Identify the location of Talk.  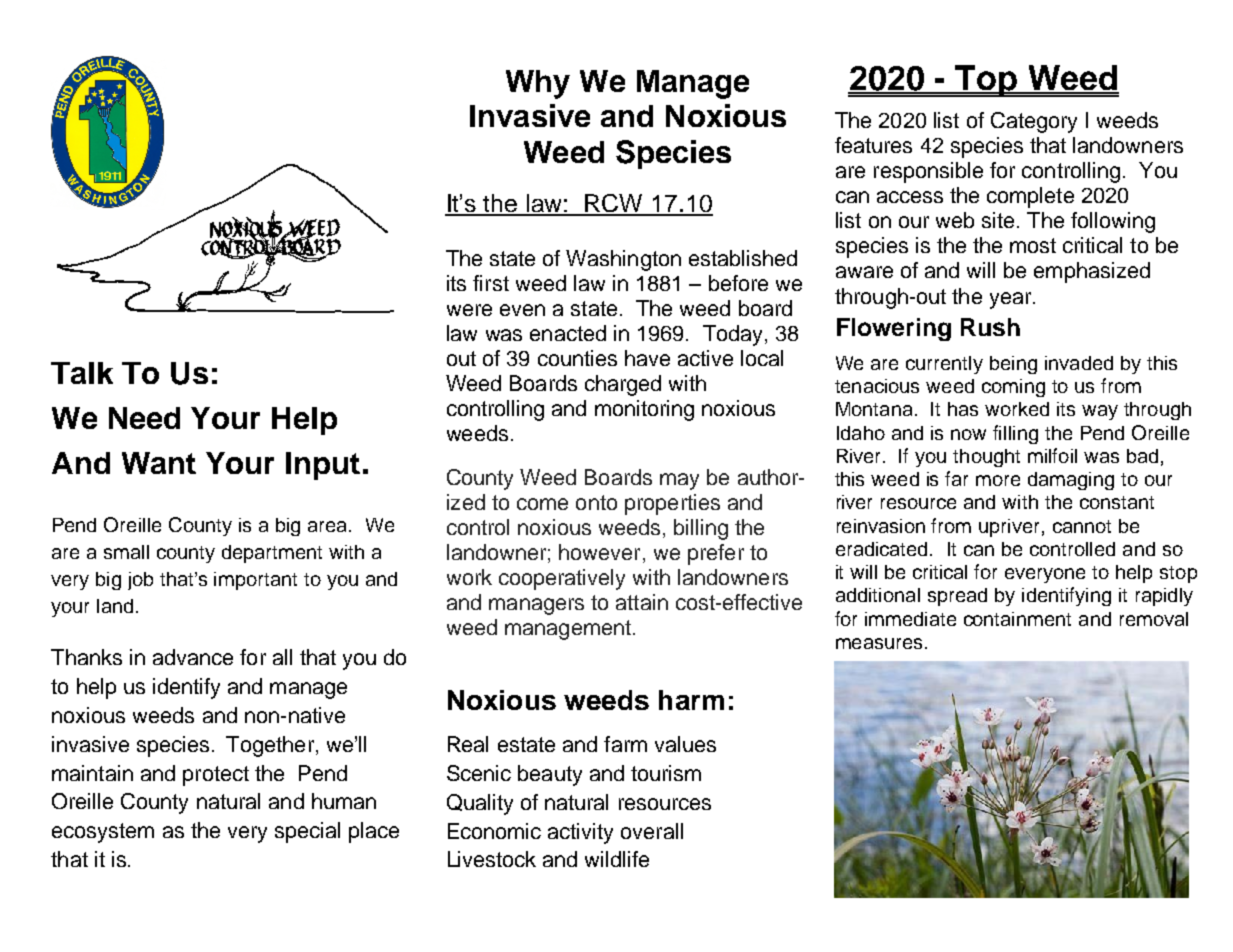
(82, 373).
